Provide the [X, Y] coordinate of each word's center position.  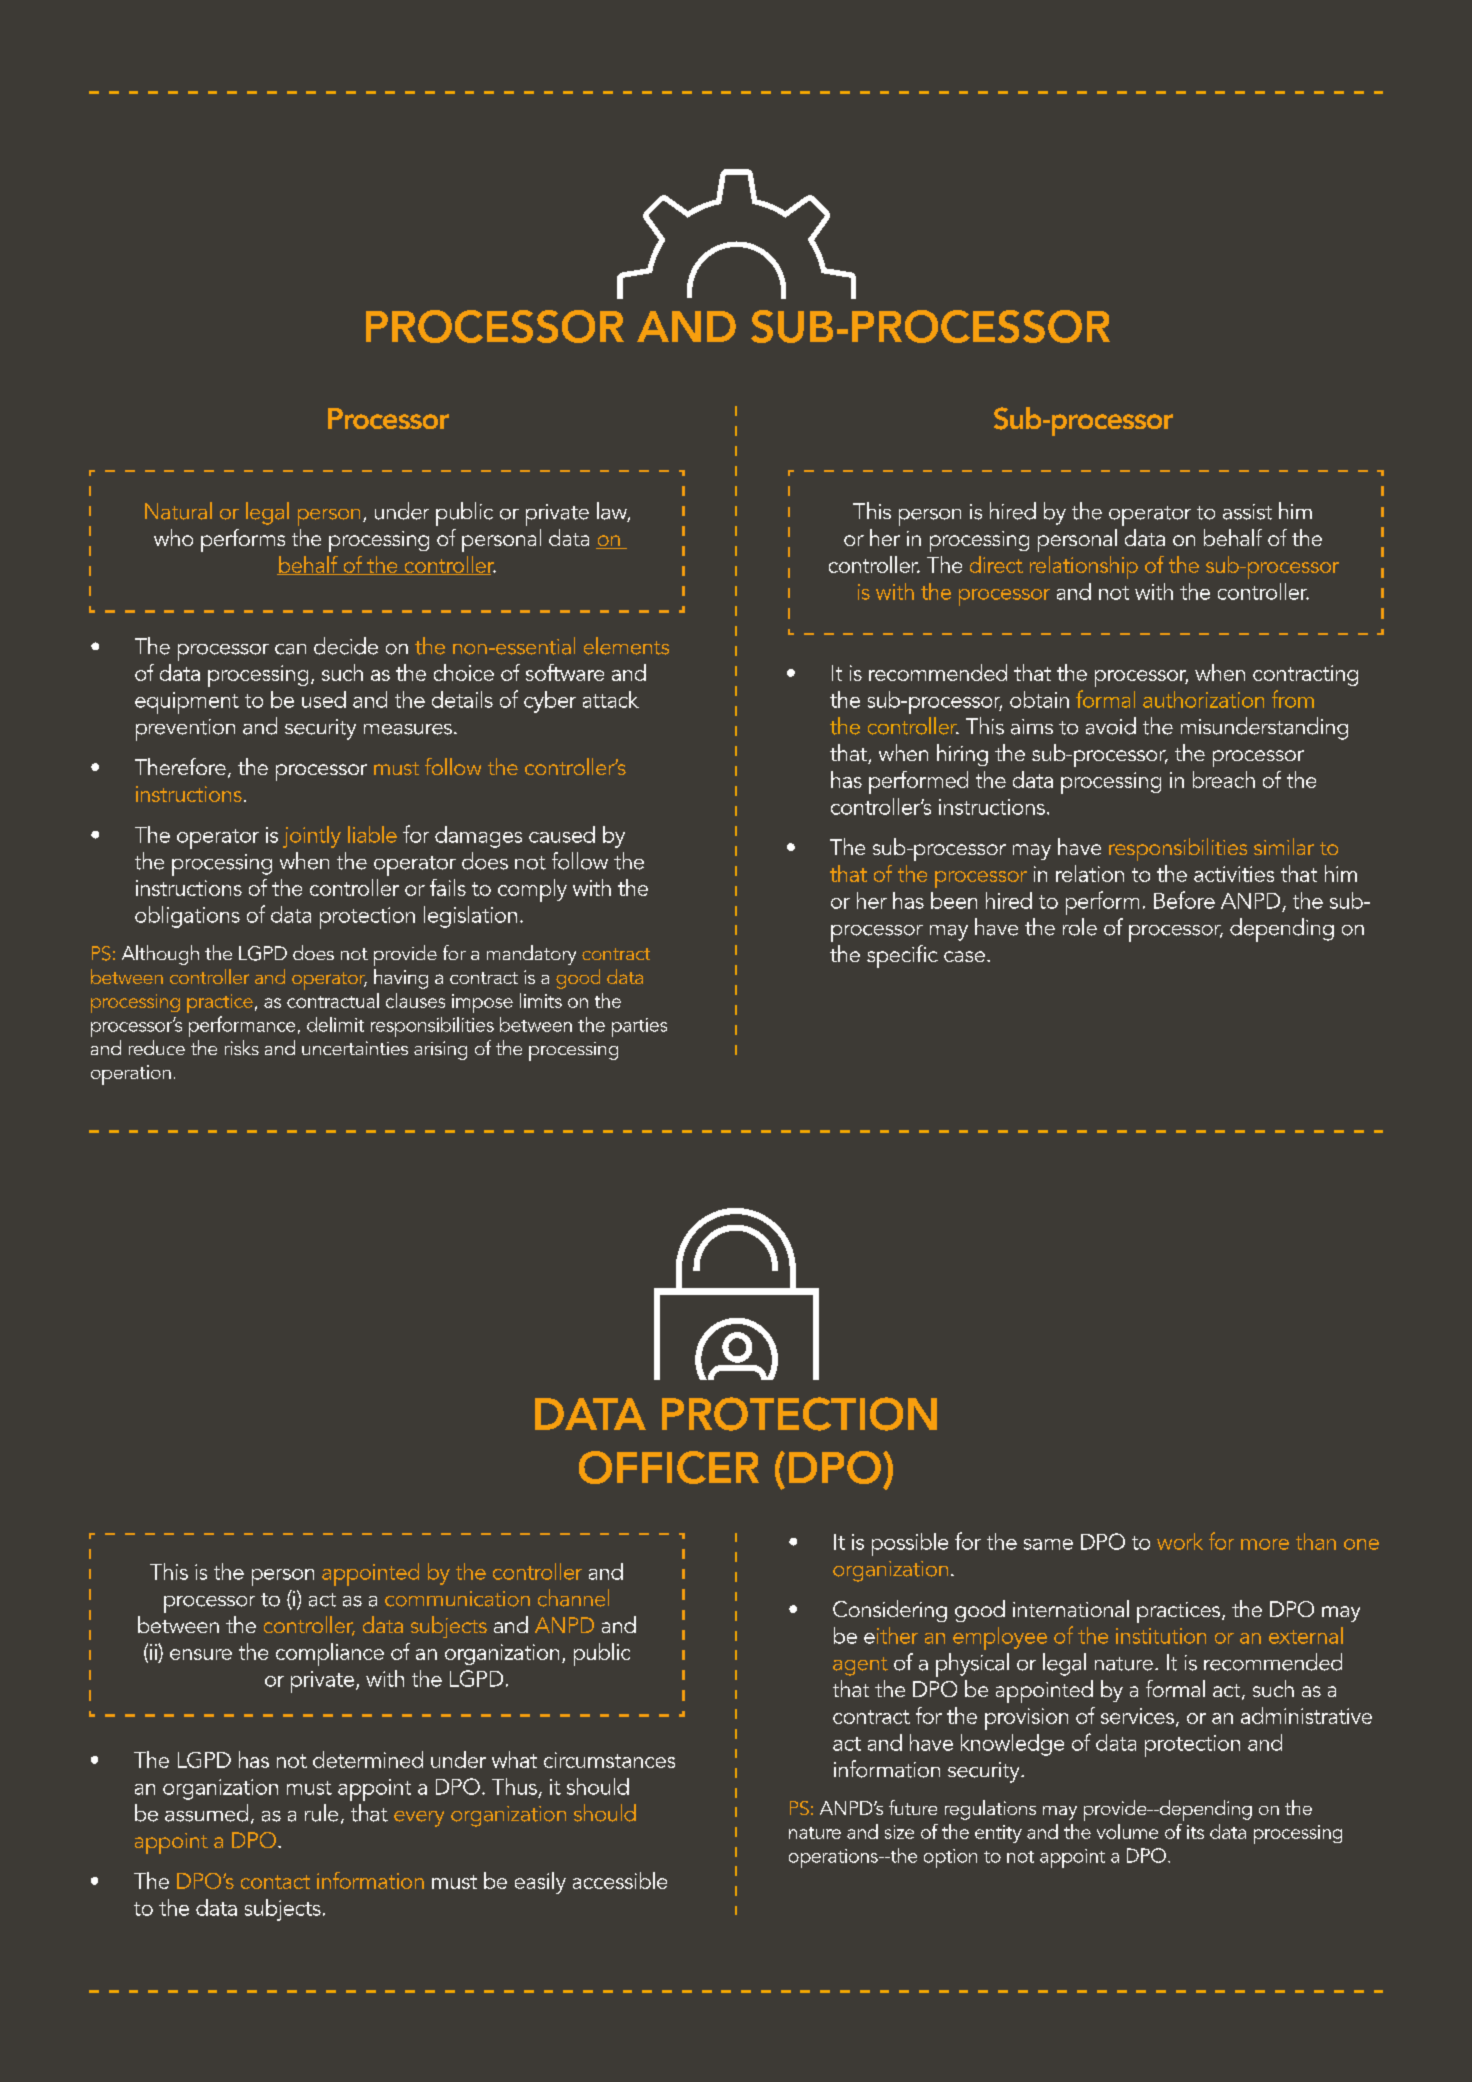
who [173, 537]
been [954, 900]
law [613, 512]
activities [1234, 874]
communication [457, 1599]
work [1180, 1541]
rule [321, 1813]
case [964, 956]
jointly [312, 837]
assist [1247, 512]
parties [639, 1027]
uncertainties [355, 1048]
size [899, 1832]
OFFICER [669, 1467]
